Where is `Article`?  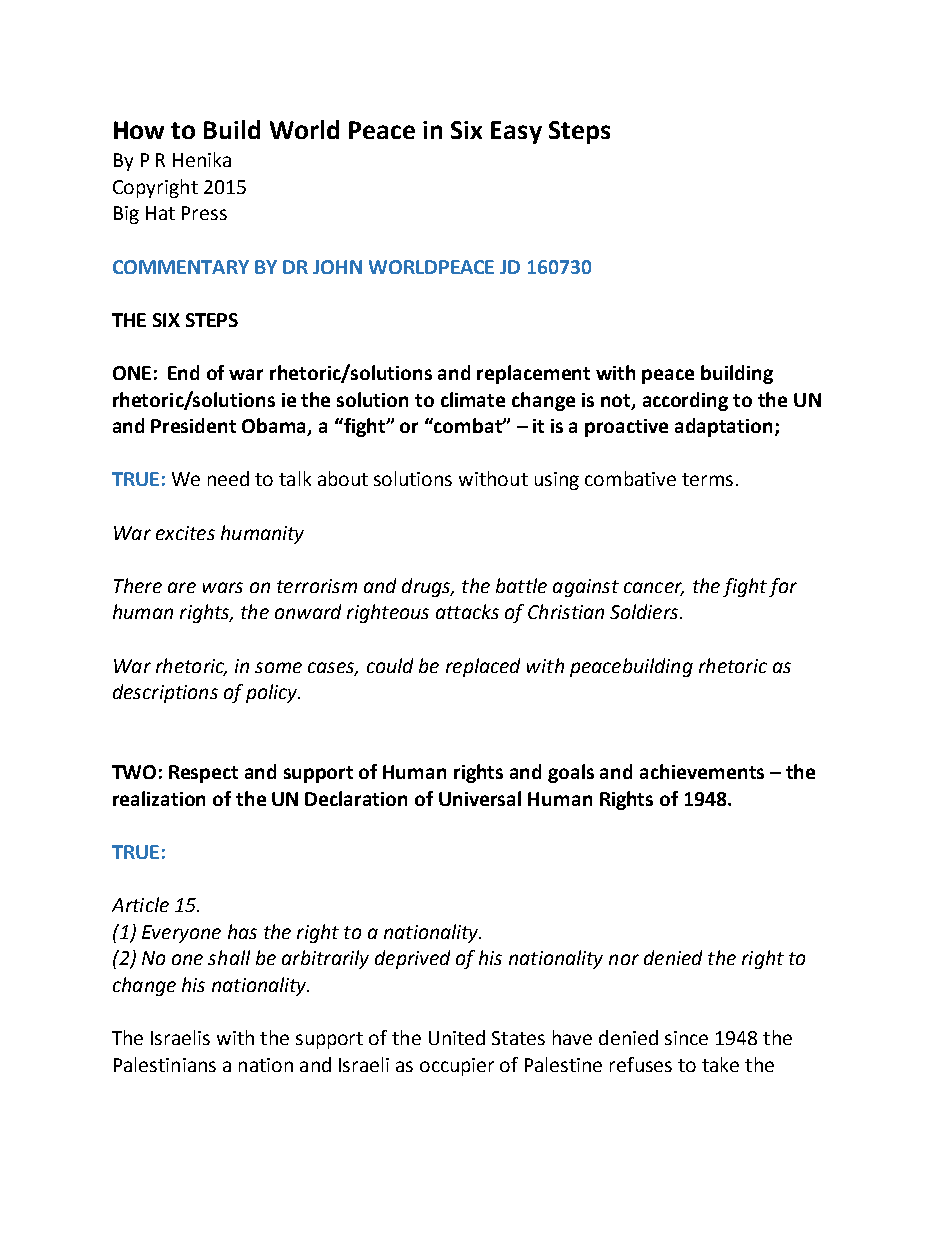 Article is located at coordinates (140, 904).
